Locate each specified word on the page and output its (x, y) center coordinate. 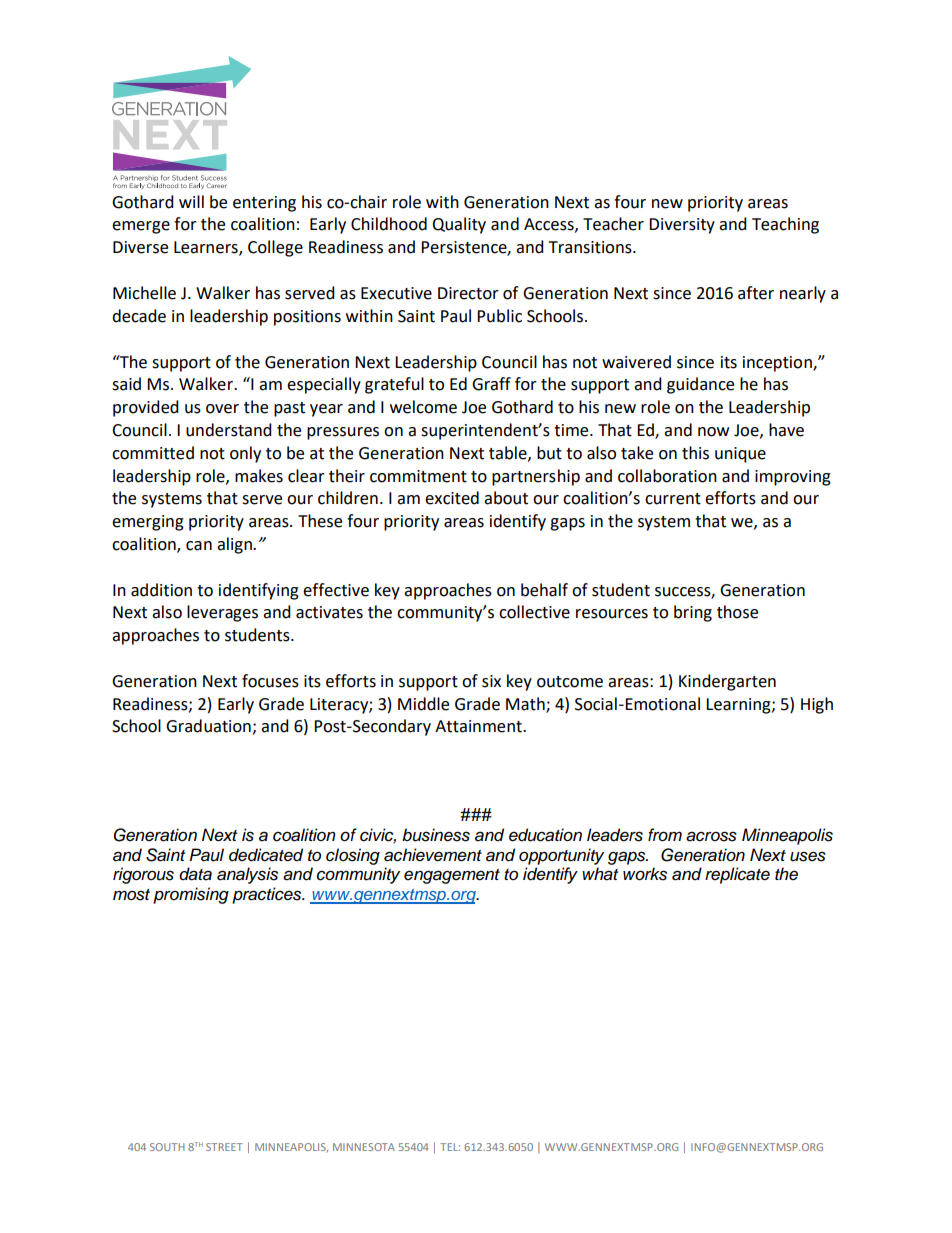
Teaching (785, 225)
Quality (459, 225)
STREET (224, 1147)
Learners (207, 248)
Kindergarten (727, 682)
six (491, 681)
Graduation (209, 727)
